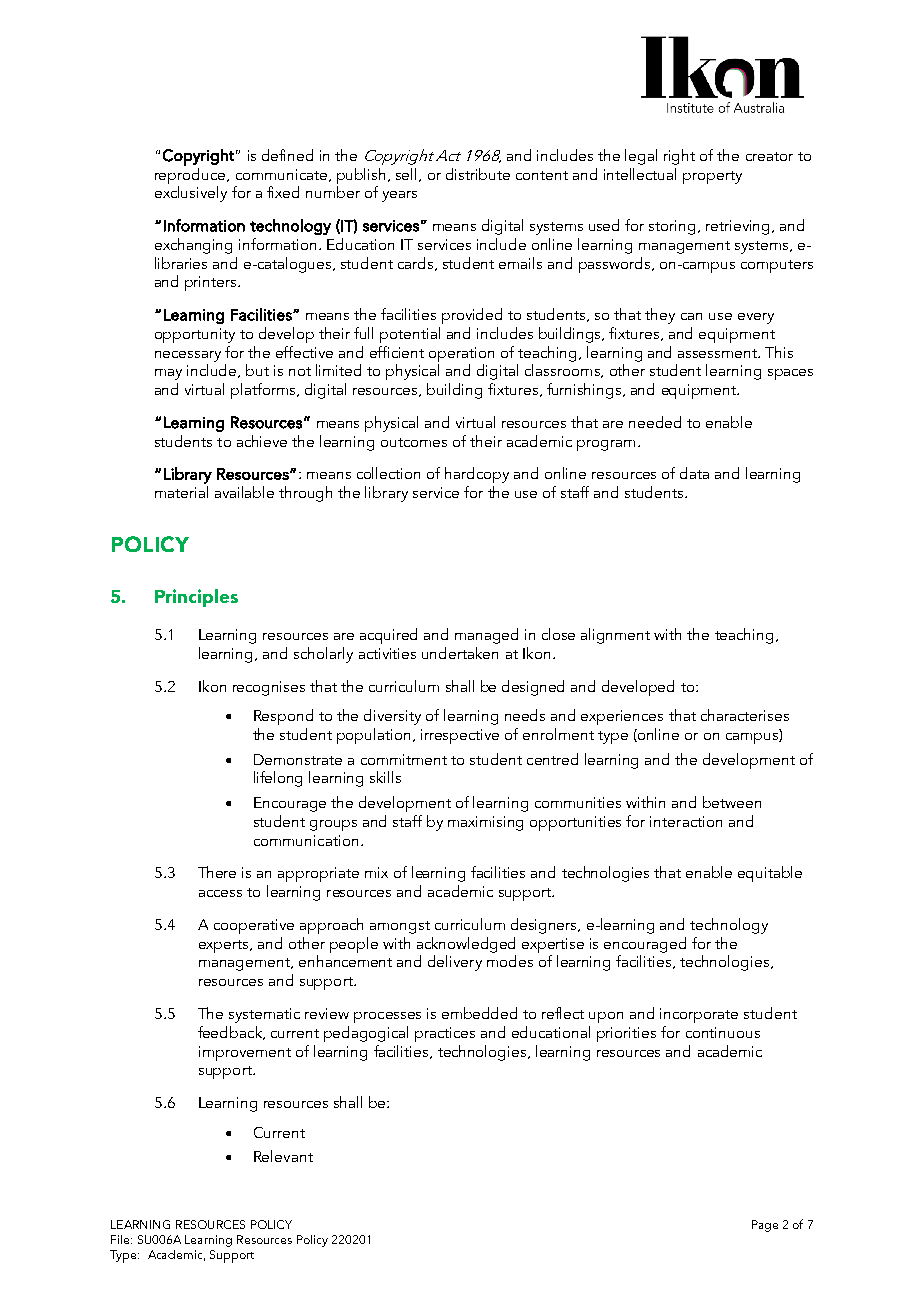 The image size is (924, 1308). What do you see at coordinates (191, 194) in the page?
I see `exclusively` at bounding box center [191, 194].
